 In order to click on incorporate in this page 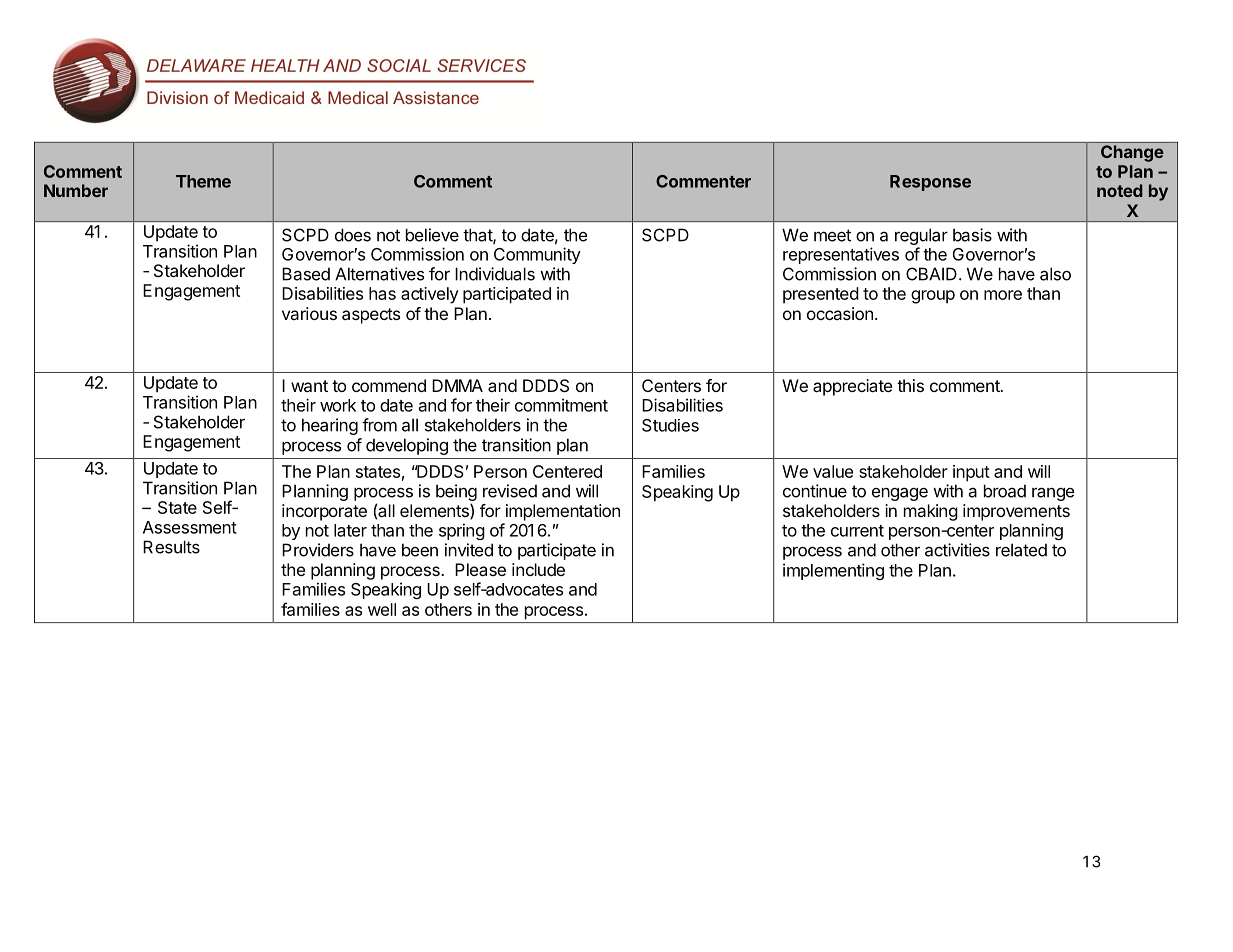, I will do `click(324, 512)`.
